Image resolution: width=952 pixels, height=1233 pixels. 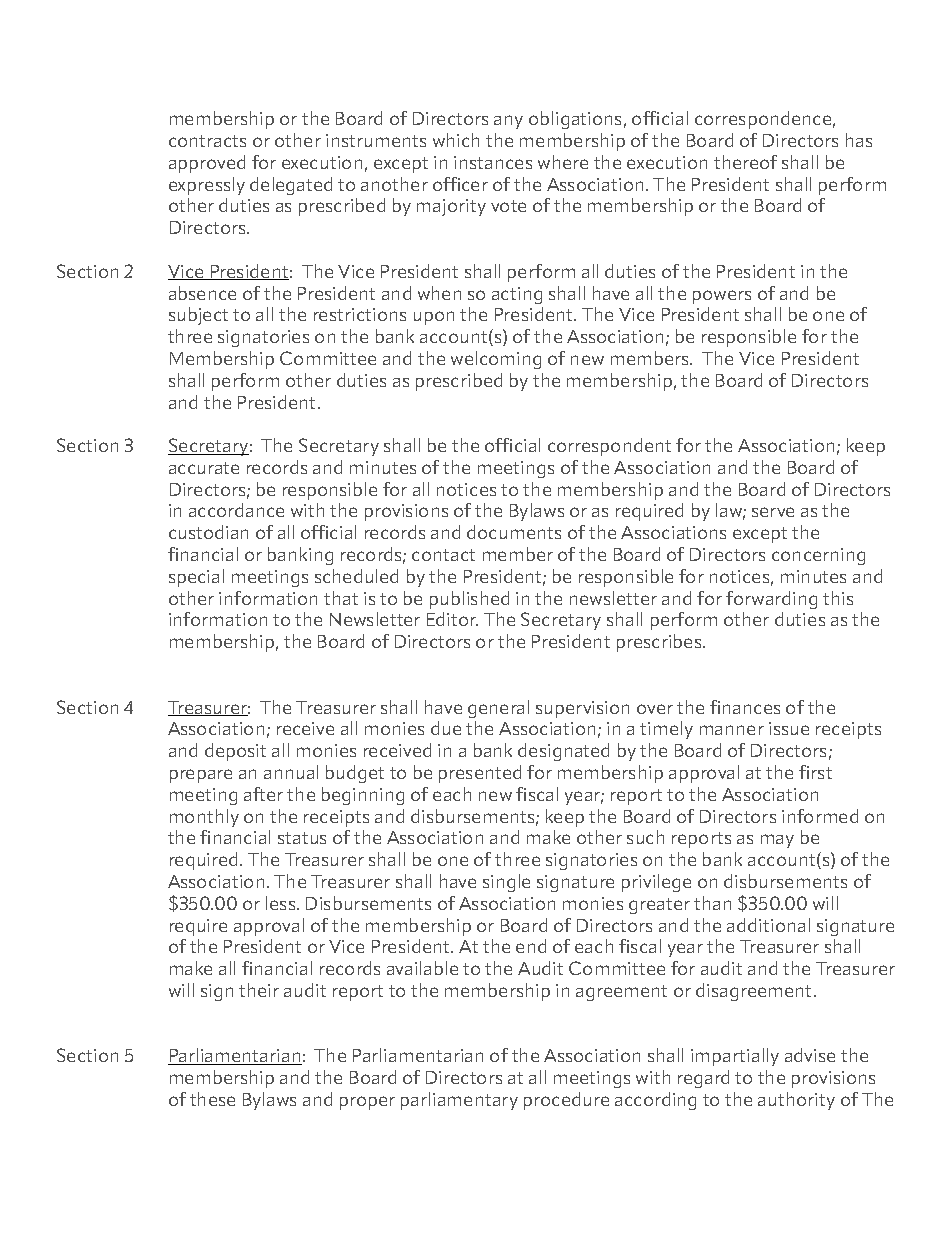 What do you see at coordinates (506, 883) in the screenshot?
I see `single` at bounding box center [506, 883].
